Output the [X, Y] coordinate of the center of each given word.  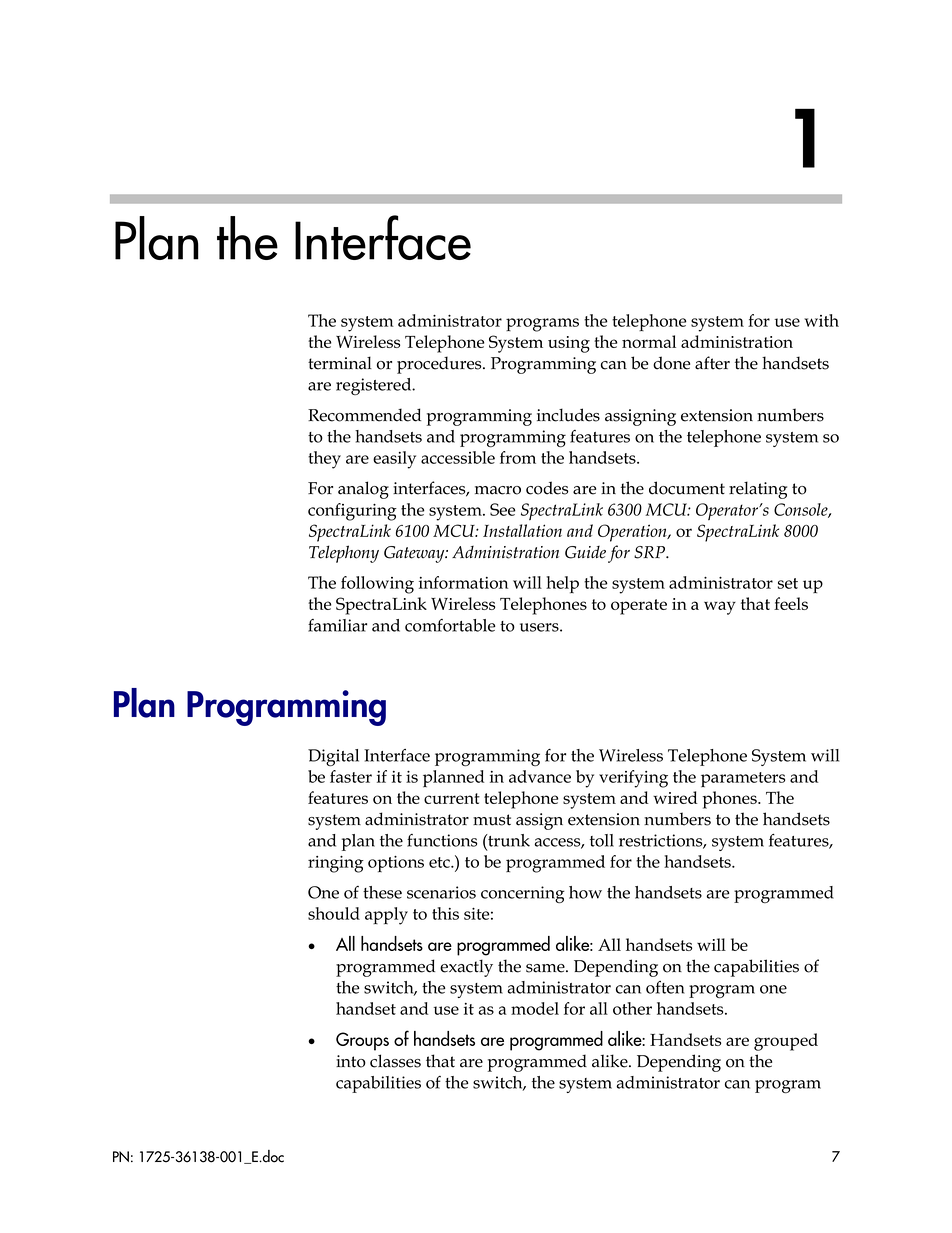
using [569, 344]
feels [791, 603]
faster [351, 776]
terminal [340, 363]
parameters [743, 779]
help [562, 584]
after [712, 363]
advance [540, 776]
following [377, 585]
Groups [362, 1041]
